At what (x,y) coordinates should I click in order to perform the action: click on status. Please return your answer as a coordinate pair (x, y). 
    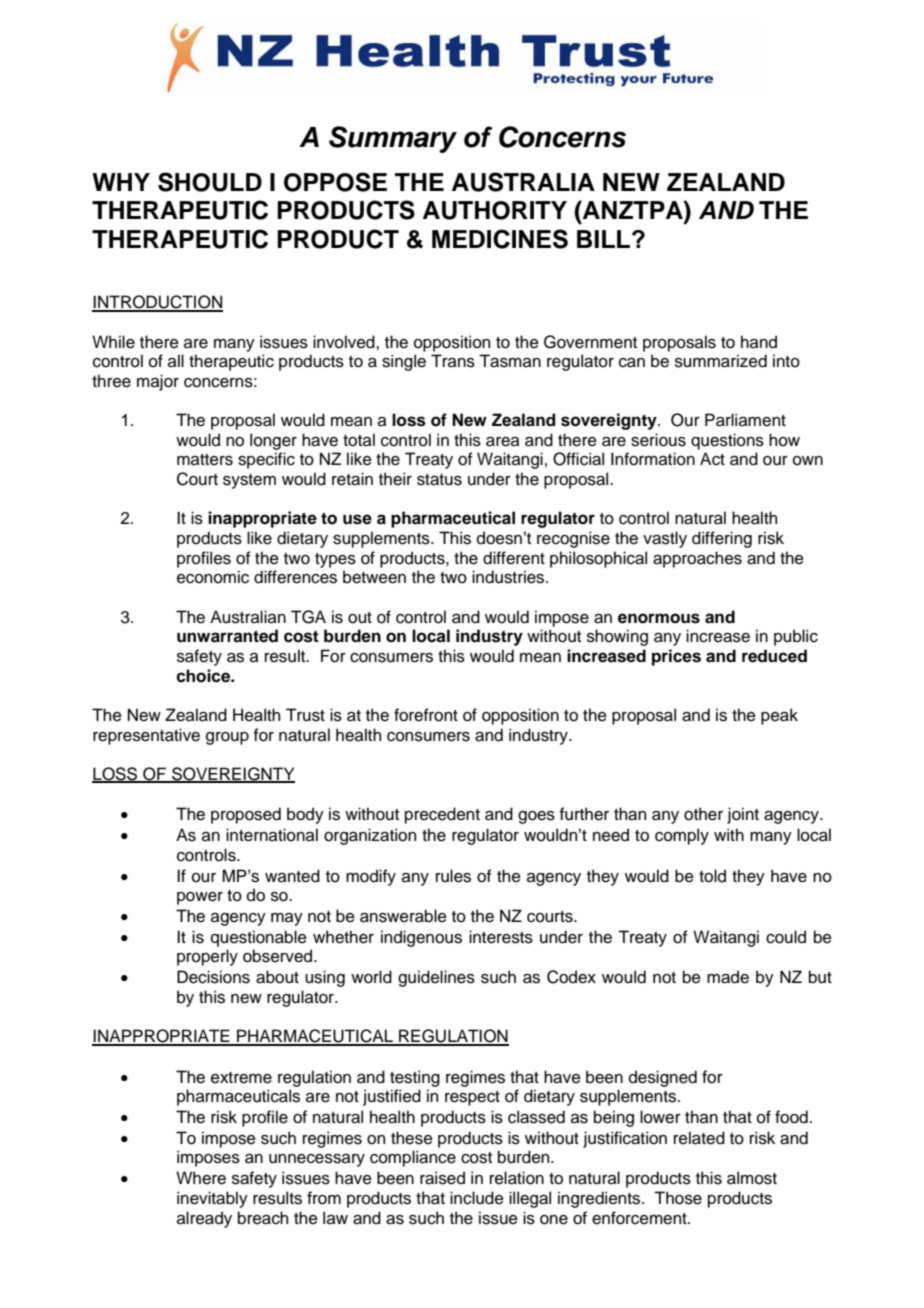
    Looking at the image, I should click on (439, 480).
